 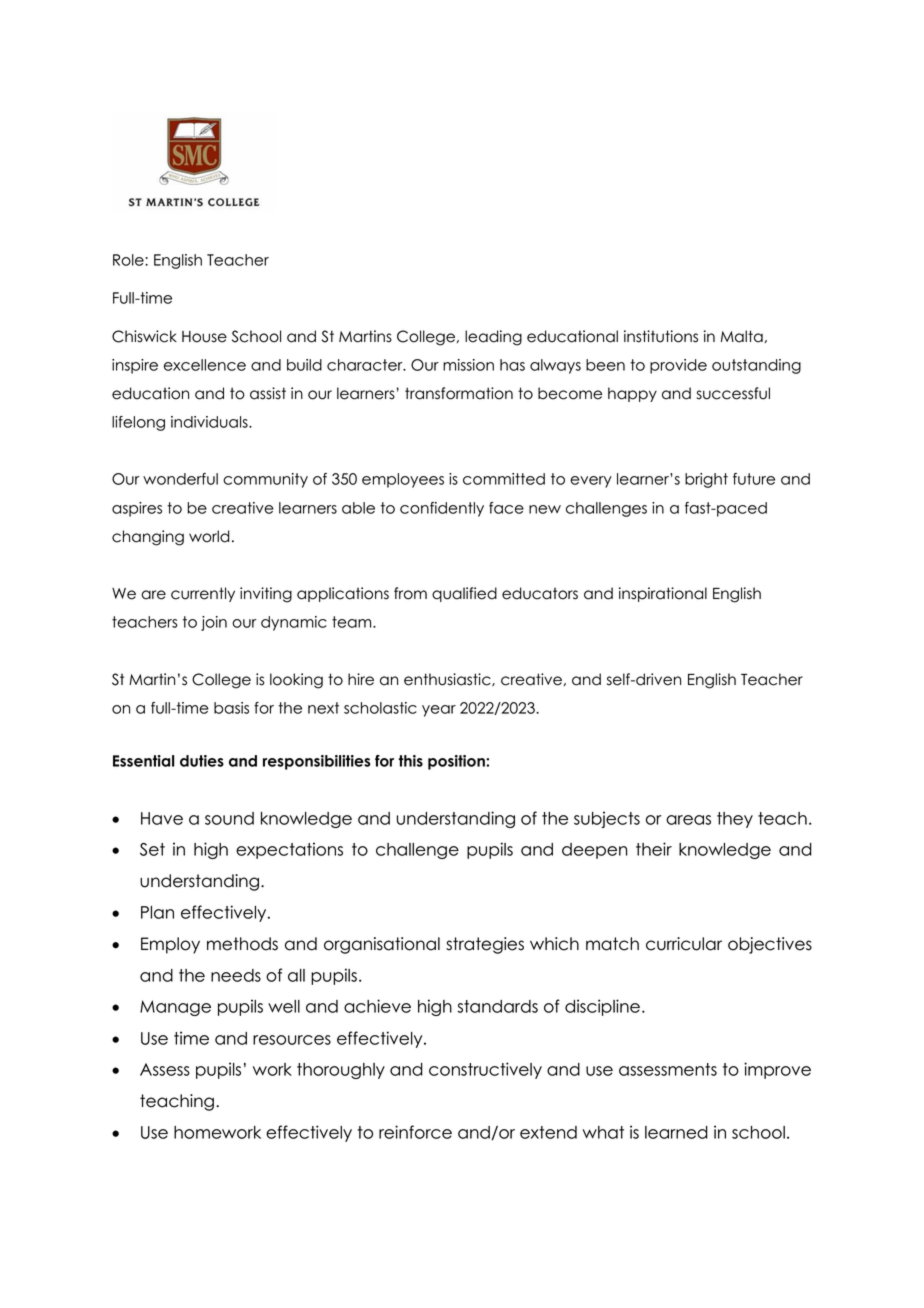 I want to click on qualified, so click(x=464, y=594).
